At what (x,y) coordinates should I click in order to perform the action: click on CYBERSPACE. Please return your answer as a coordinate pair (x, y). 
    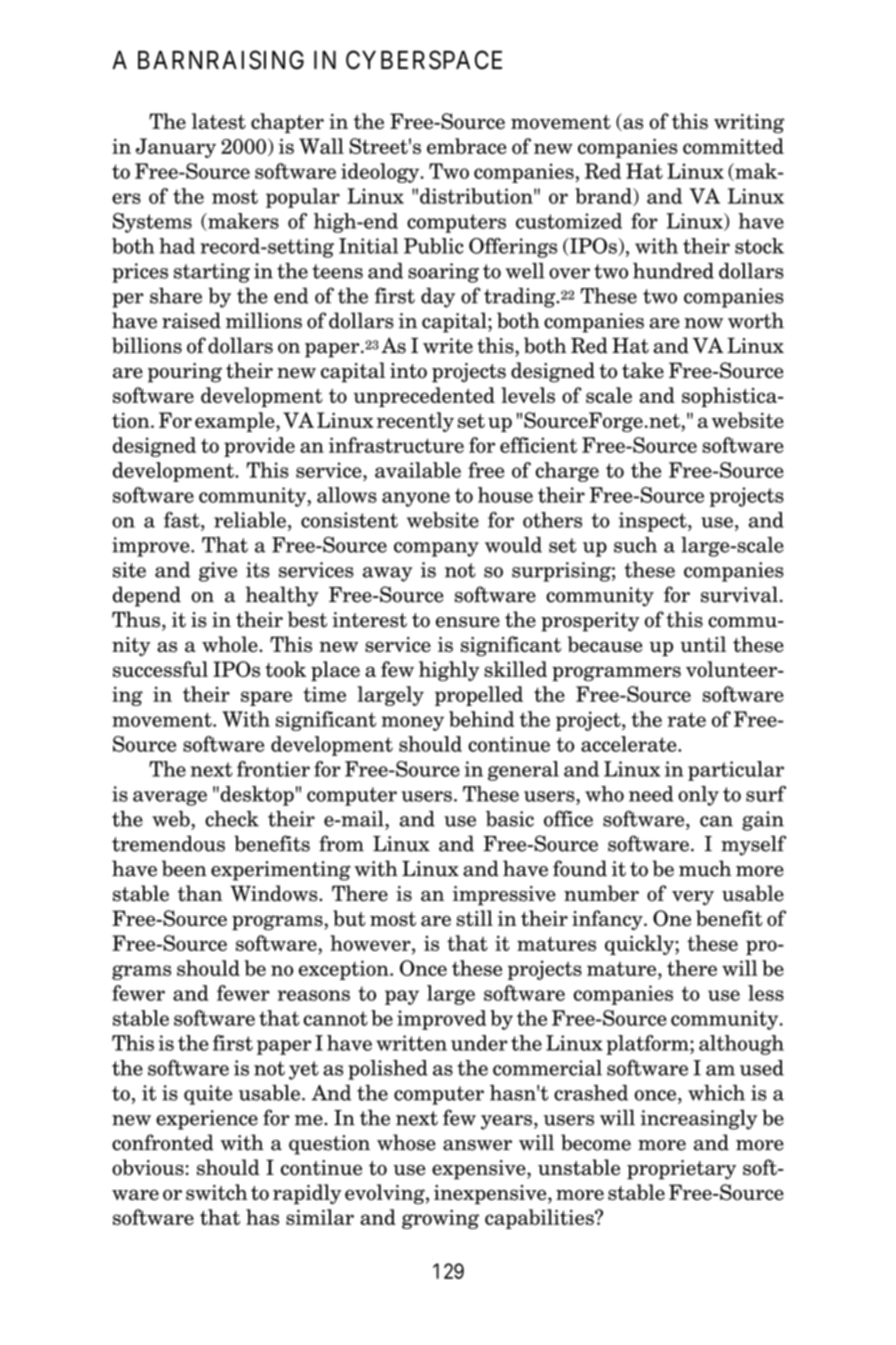
    Looking at the image, I should click on (424, 60).
